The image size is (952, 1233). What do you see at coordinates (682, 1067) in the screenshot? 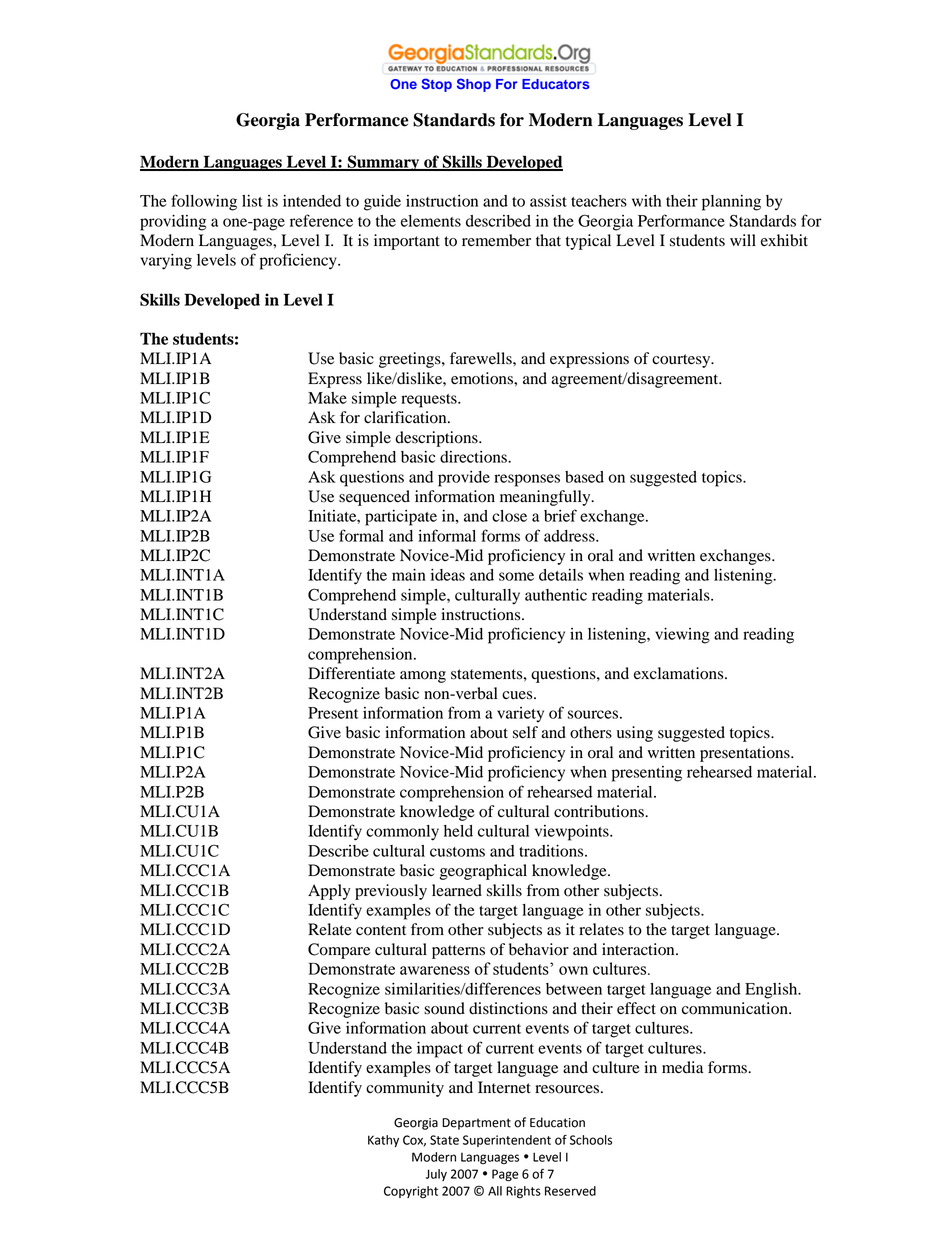
I see `media` at bounding box center [682, 1067].
